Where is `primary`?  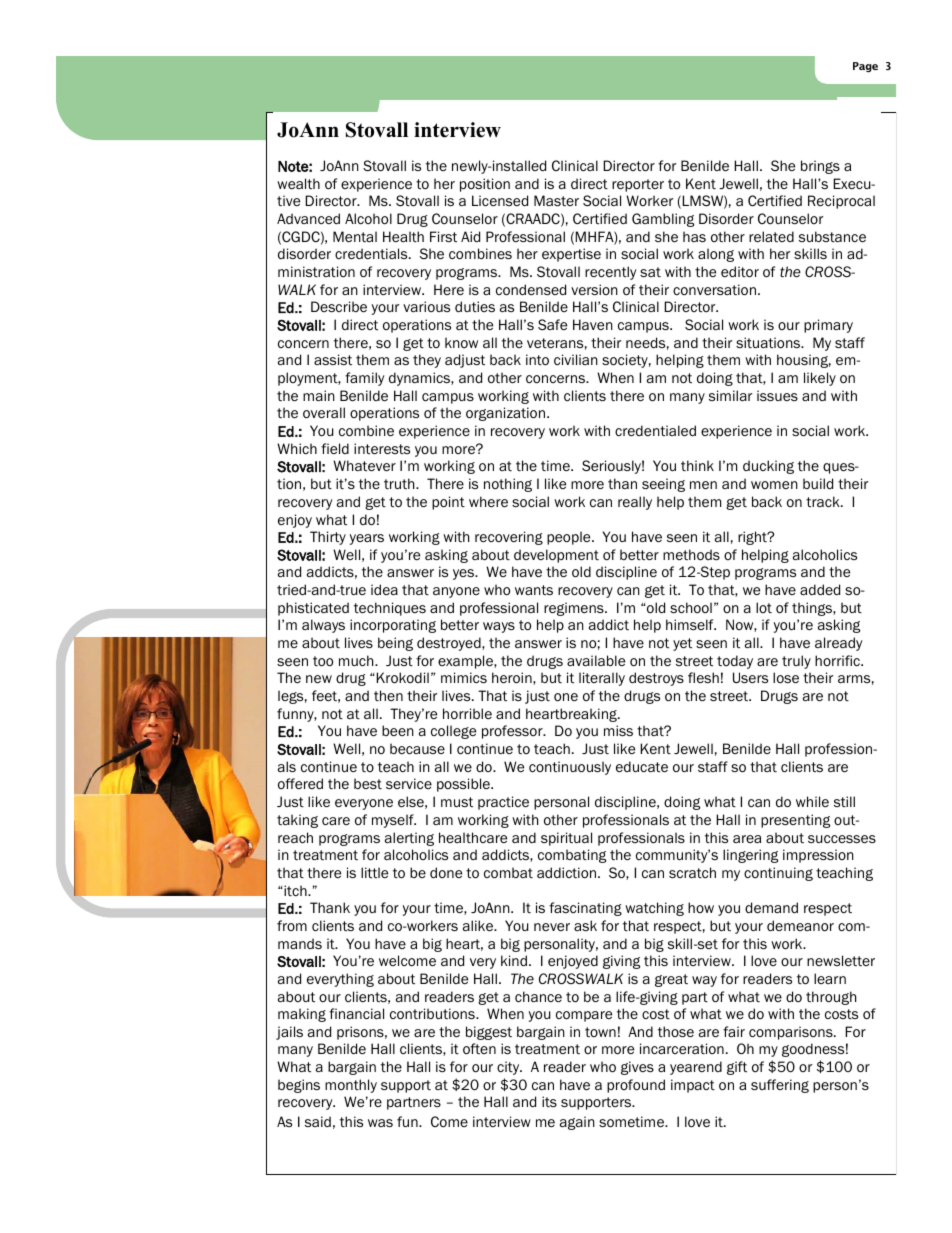
primary is located at coordinates (828, 326).
